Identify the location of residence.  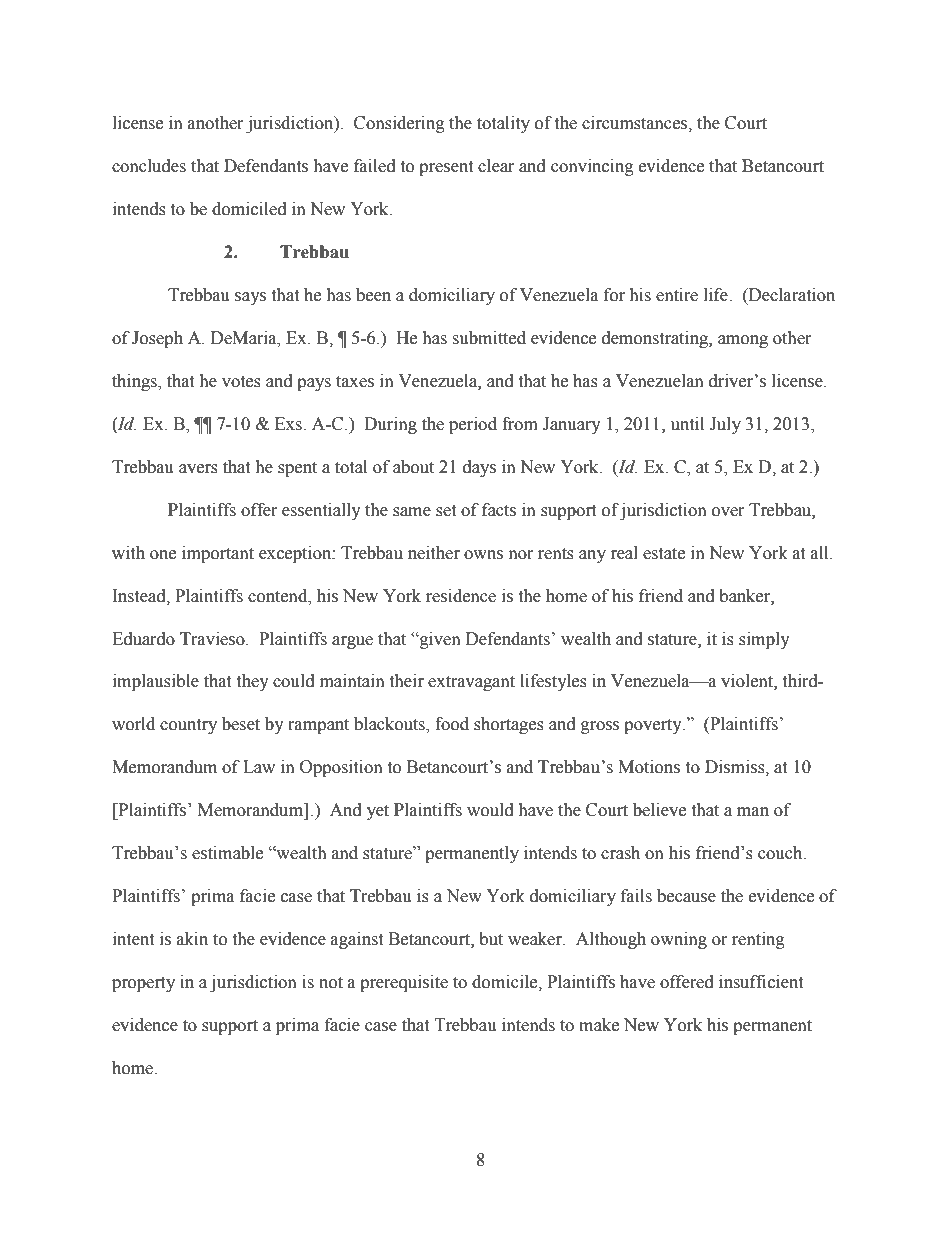
(461, 596).
